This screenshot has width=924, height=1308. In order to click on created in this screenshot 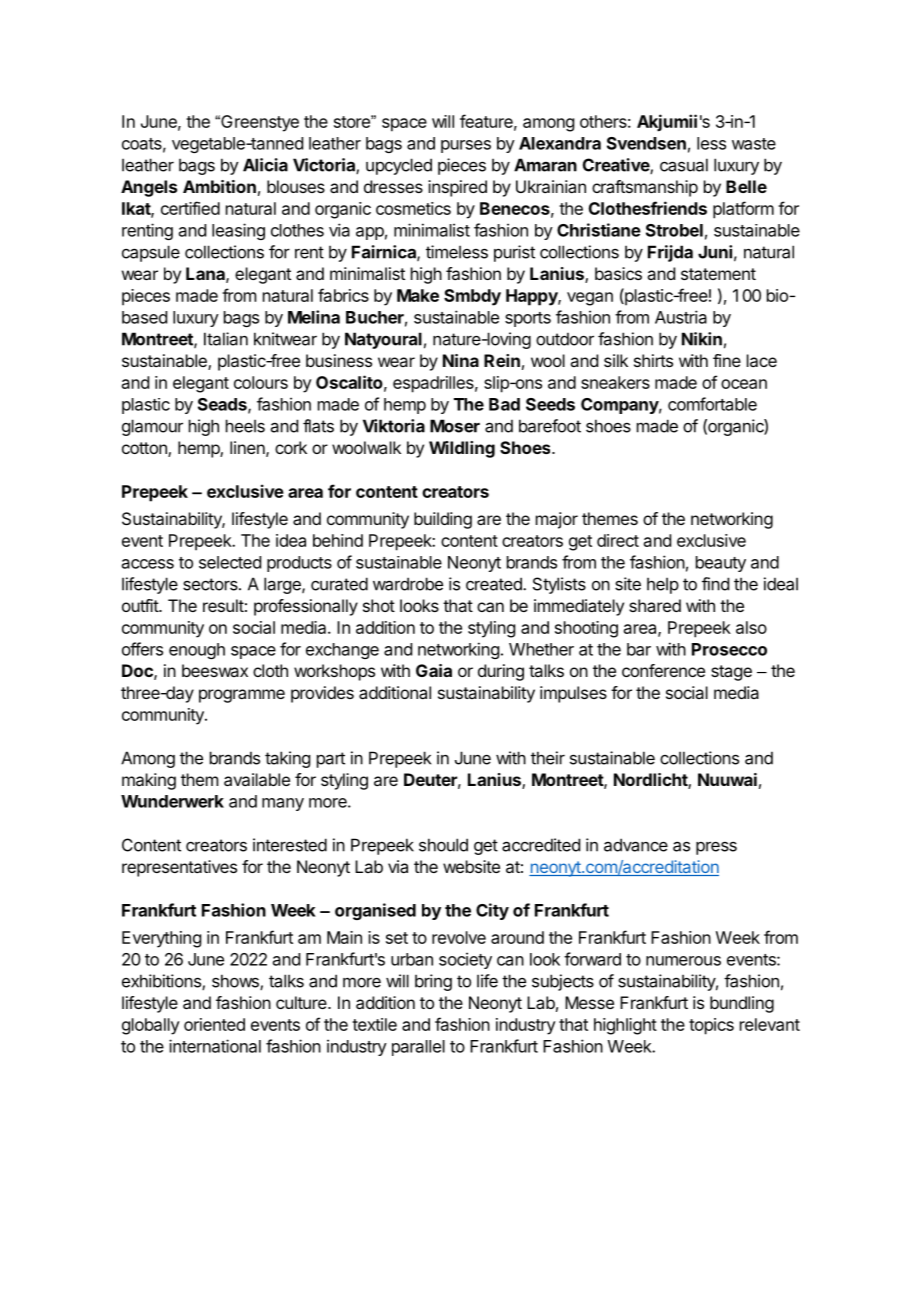, I will do `click(495, 584)`.
